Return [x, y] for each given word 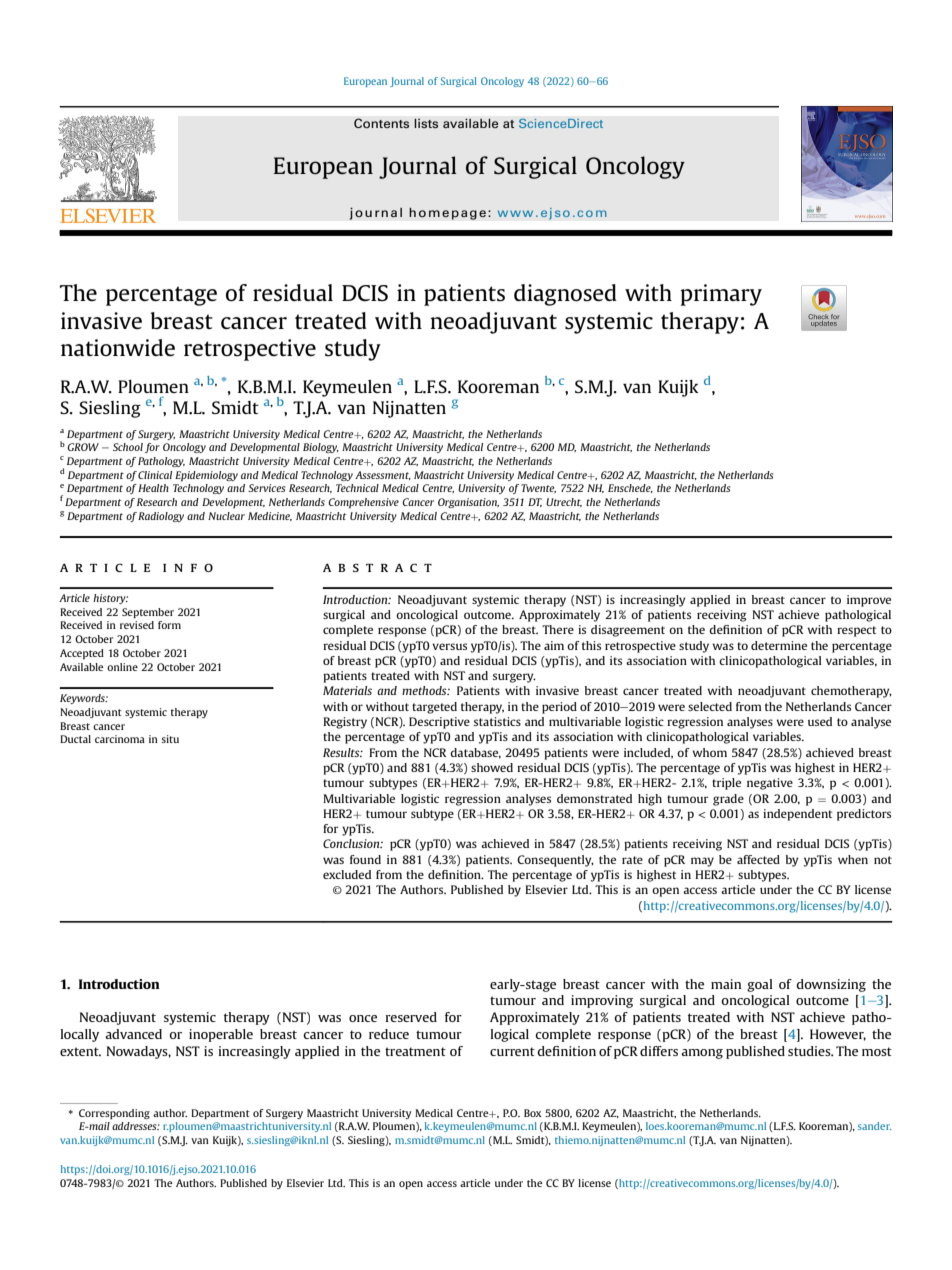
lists [426, 123]
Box [533, 1113]
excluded [347, 874]
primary [721, 295]
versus [449, 646]
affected [758, 859]
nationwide [118, 347]
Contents [381, 123]
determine [779, 645]
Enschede [630, 488]
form [169, 625]
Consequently [555, 861]
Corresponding [114, 1114]
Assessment [383, 475]
